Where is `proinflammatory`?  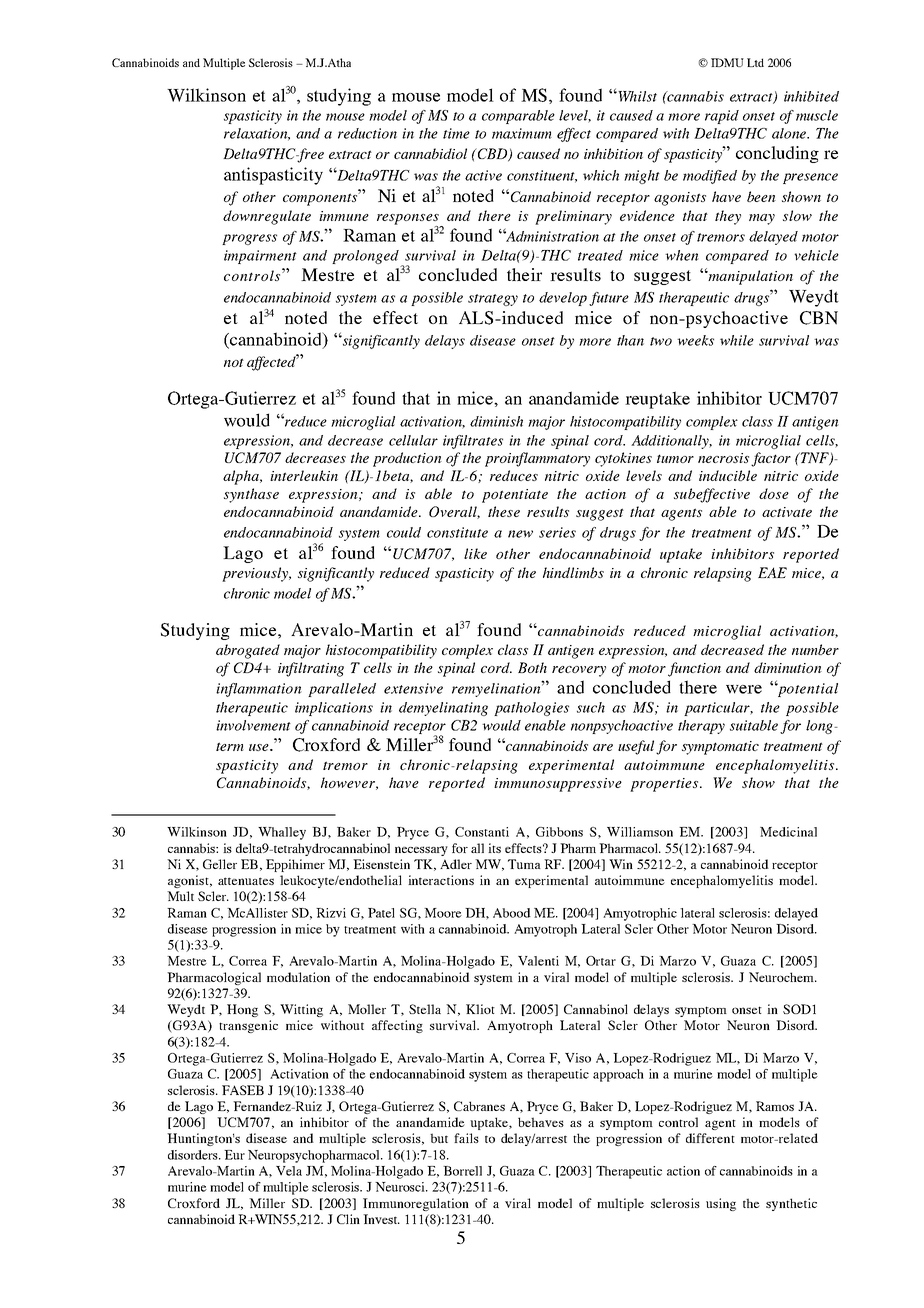 proinflammatory is located at coordinates (537, 459).
